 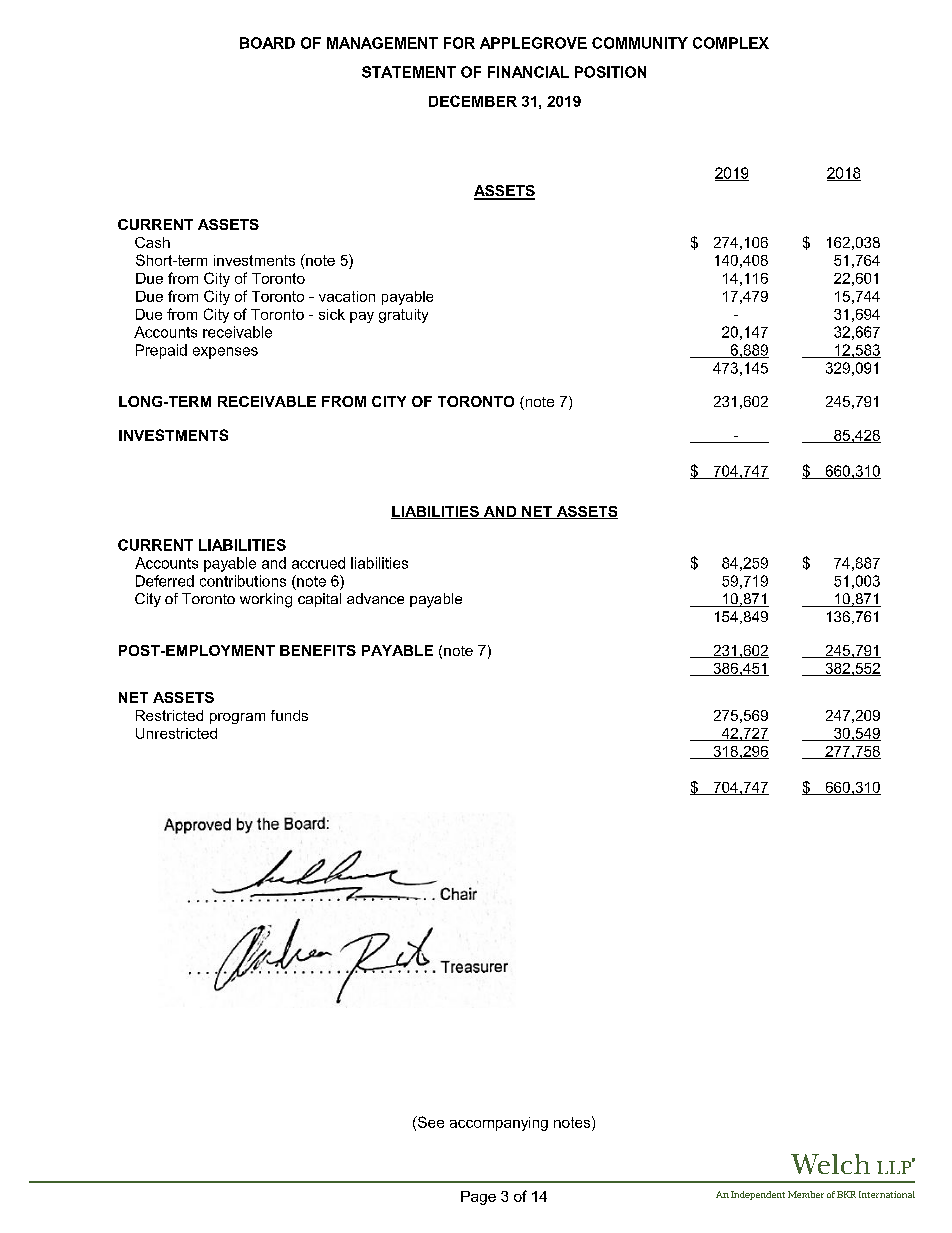 What do you see at coordinates (375, 598) in the screenshot?
I see `advance` at bounding box center [375, 598].
